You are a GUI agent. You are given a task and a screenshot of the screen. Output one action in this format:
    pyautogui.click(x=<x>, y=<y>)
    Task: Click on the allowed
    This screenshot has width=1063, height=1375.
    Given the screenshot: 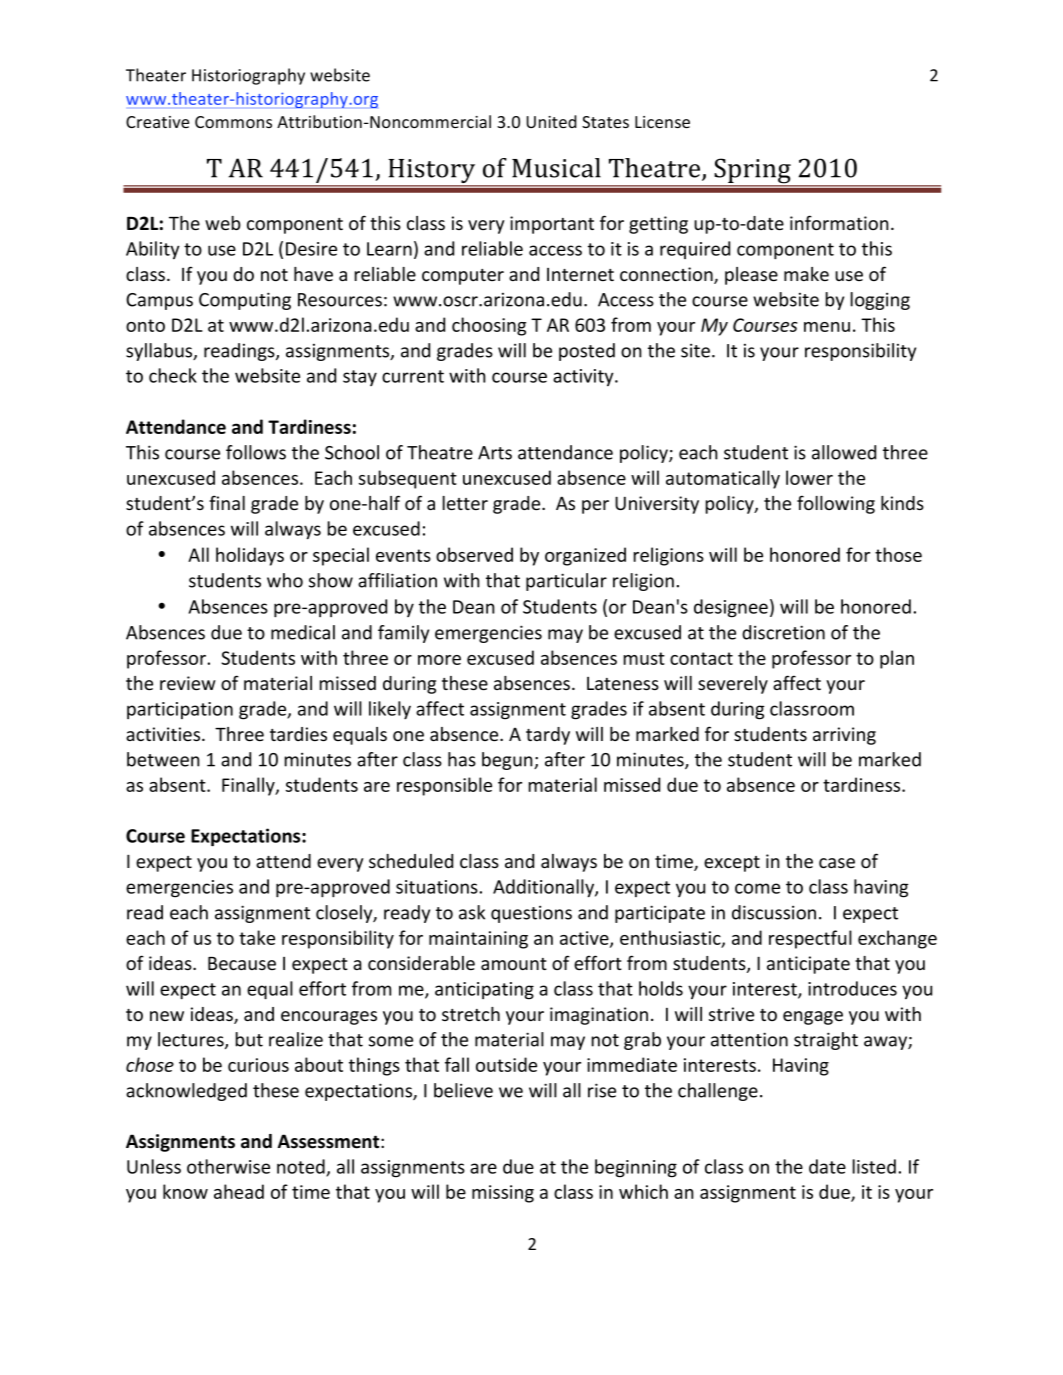 What is the action you would take?
    pyautogui.click(x=844, y=452)
